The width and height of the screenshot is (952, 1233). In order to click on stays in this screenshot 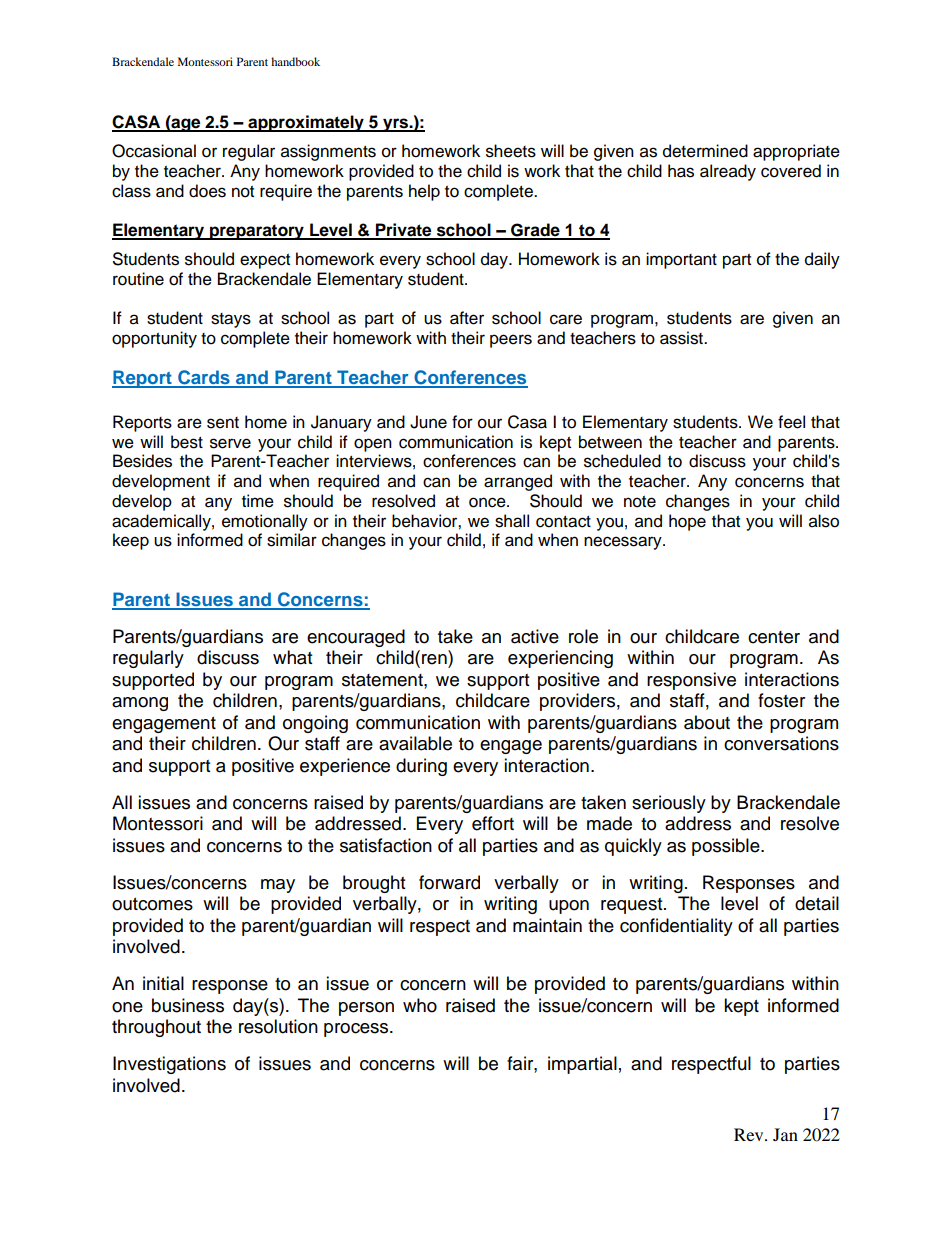, I will do `click(231, 320)`.
